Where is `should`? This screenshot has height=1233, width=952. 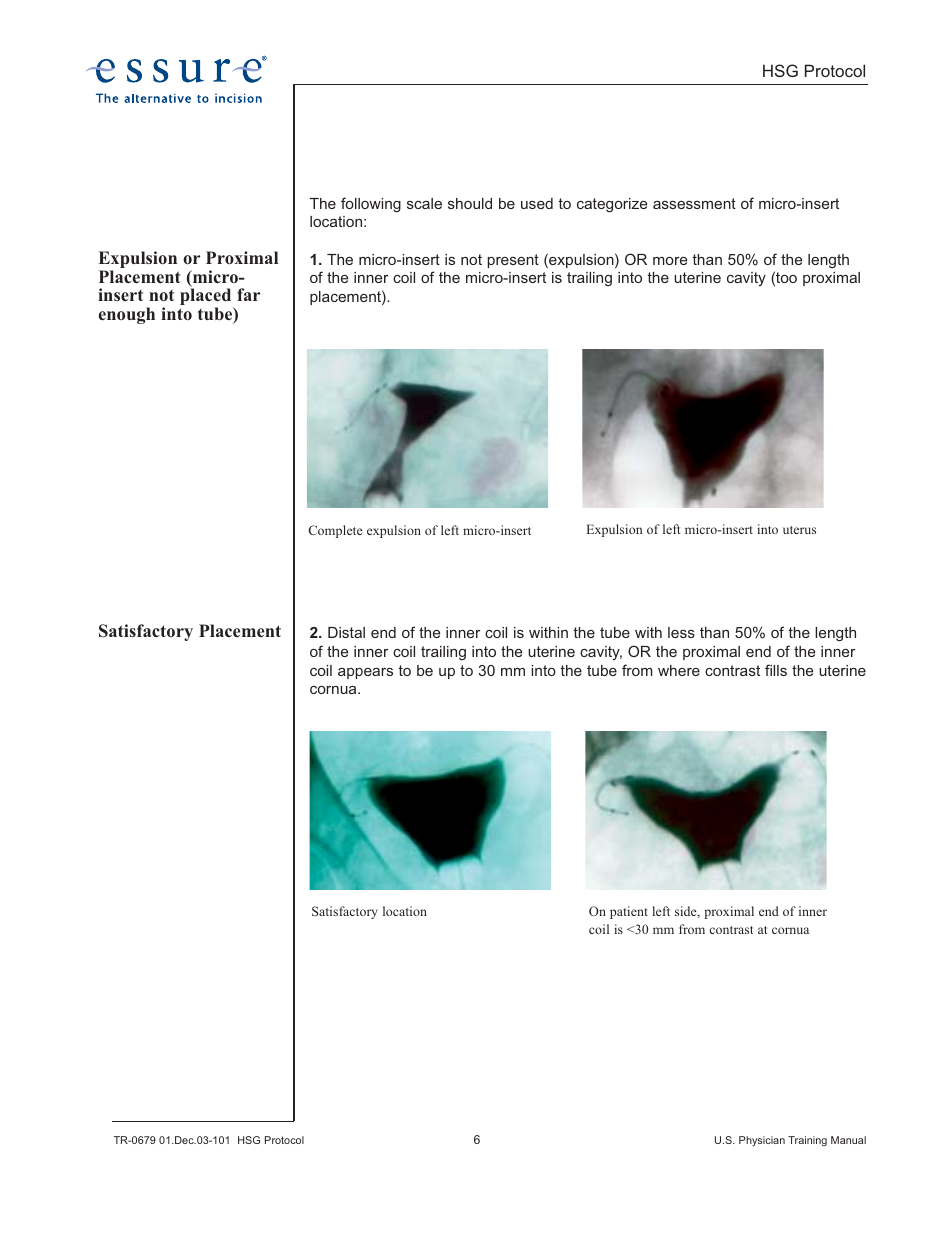 should is located at coordinates (470, 203).
